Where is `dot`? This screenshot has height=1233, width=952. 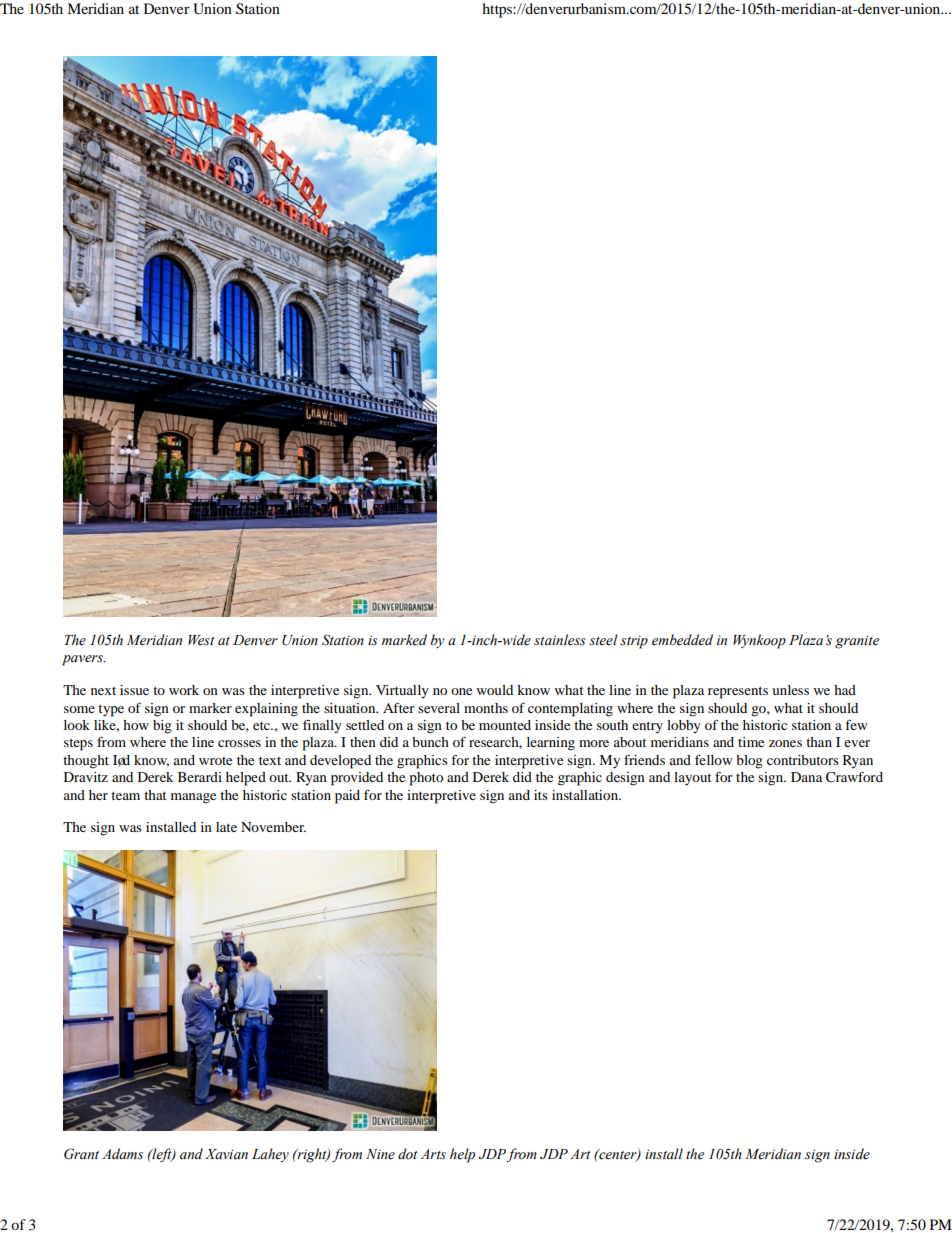
dot is located at coordinates (408, 1154).
